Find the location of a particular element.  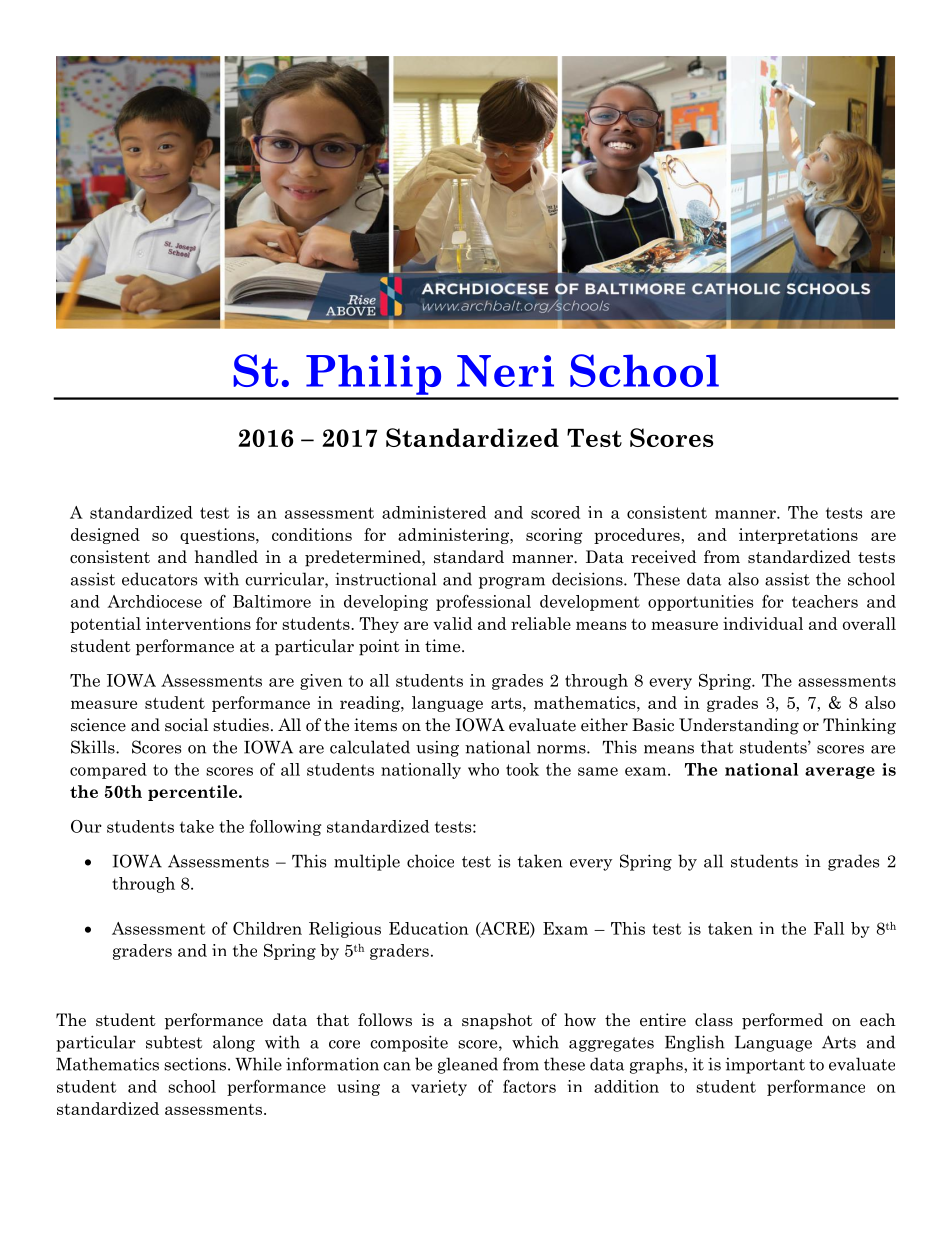

time is located at coordinates (444, 646).
